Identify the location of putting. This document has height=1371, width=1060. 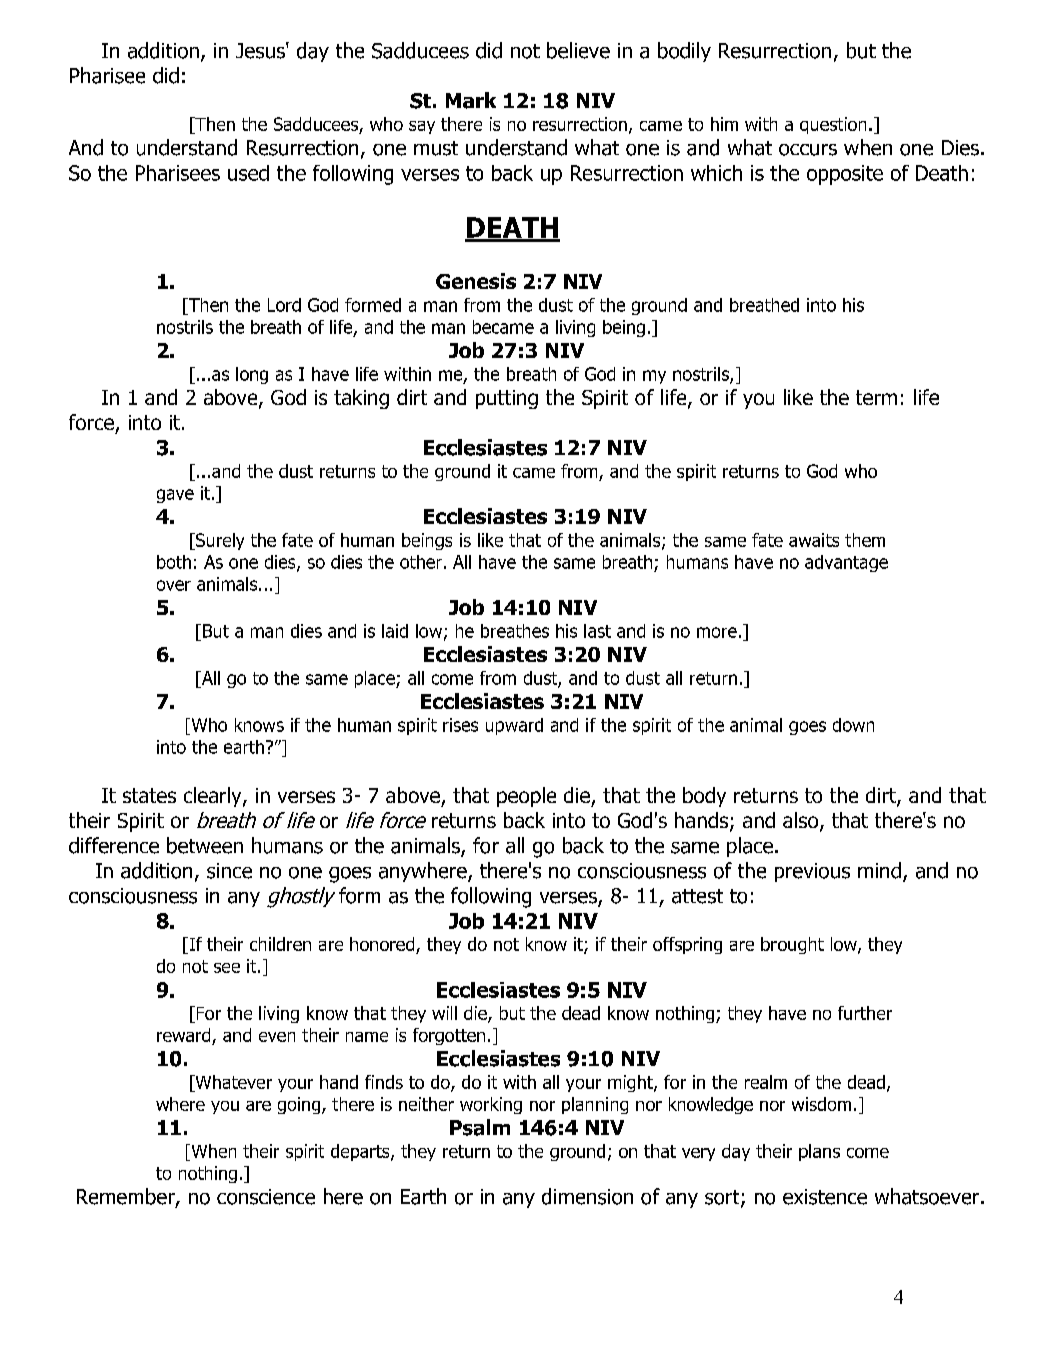
(507, 399).
